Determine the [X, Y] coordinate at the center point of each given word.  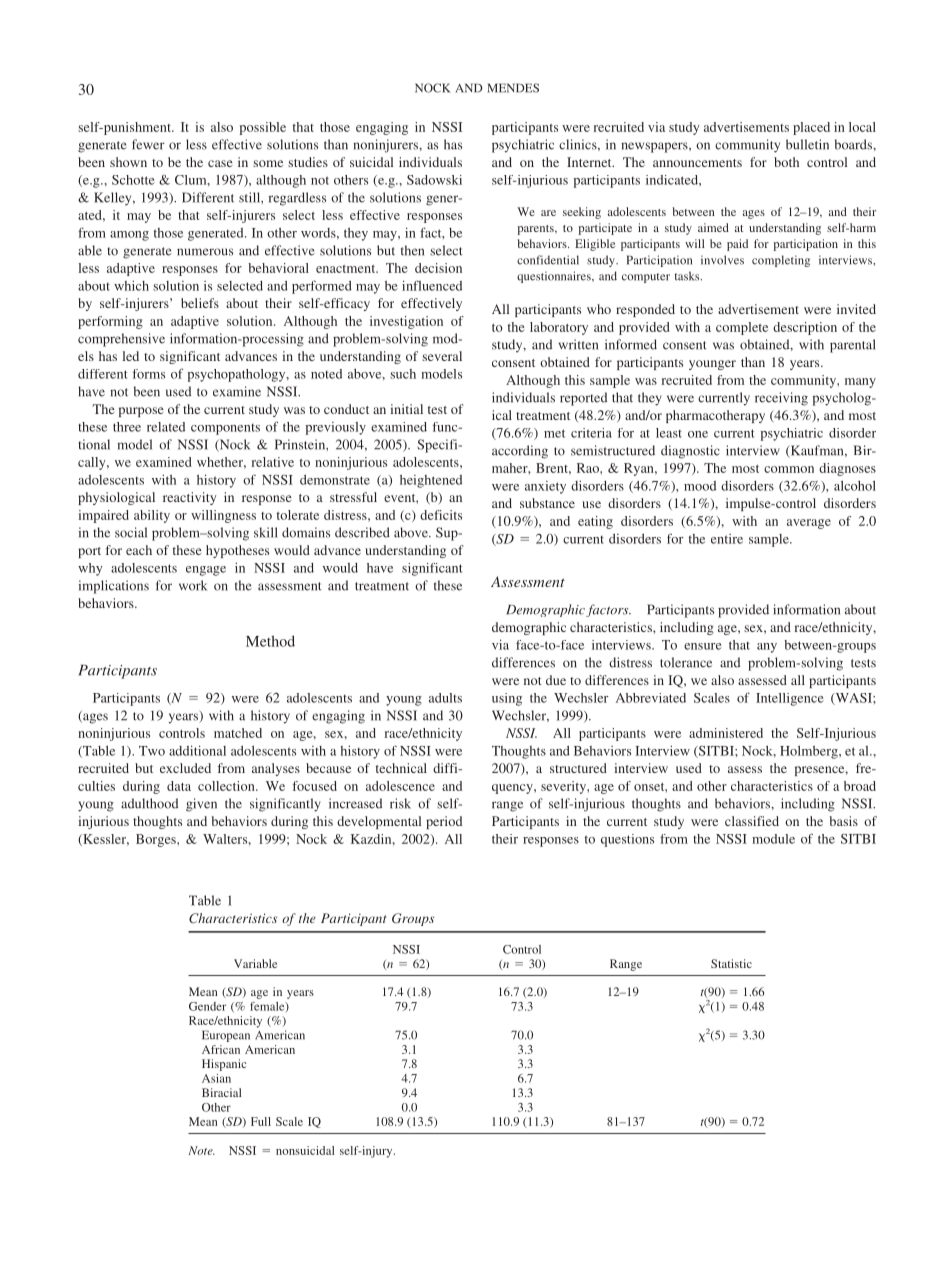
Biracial [222, 1092]
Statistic [731, 963]
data [179, 786]
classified [752, 821]
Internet [590, 162]
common [789, 469]
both [786, 162]
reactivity [189, 498]
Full [261, 1121]
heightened [431, 481]
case [220, 163]
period [444, 822]
